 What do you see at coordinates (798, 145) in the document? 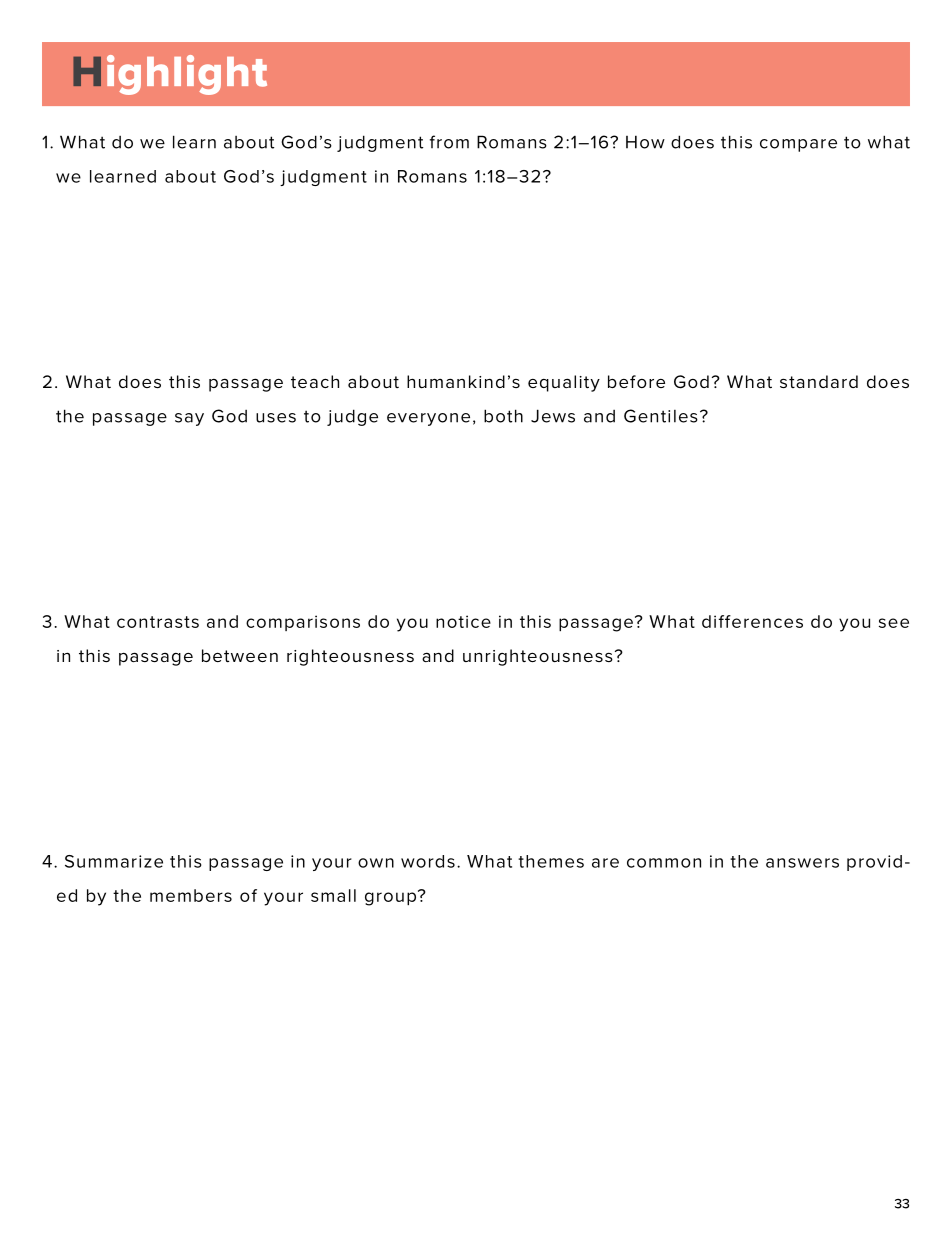
I see `compare` at bounding box center [798, 145].
